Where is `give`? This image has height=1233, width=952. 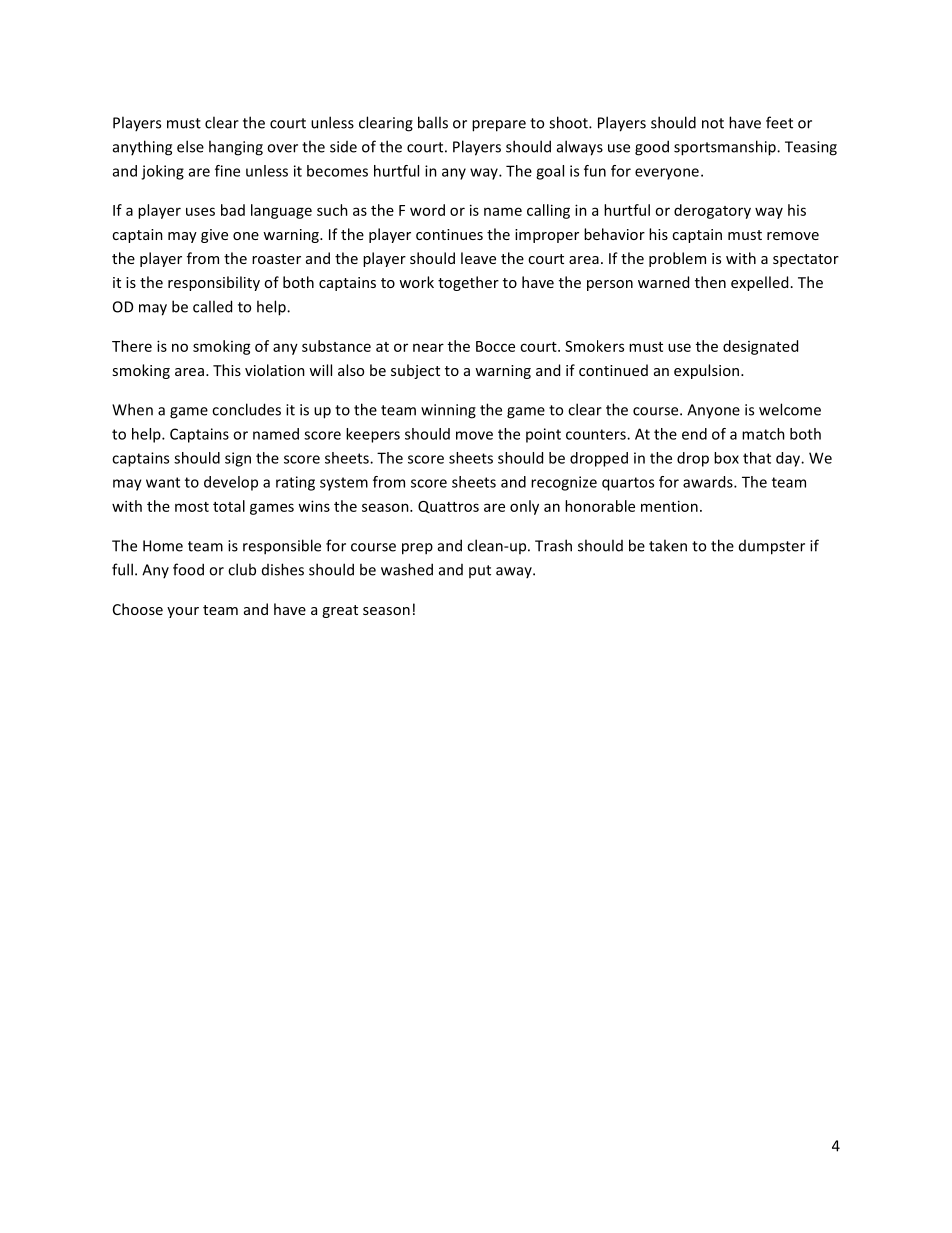 give is located at coordinates (214, 236).
